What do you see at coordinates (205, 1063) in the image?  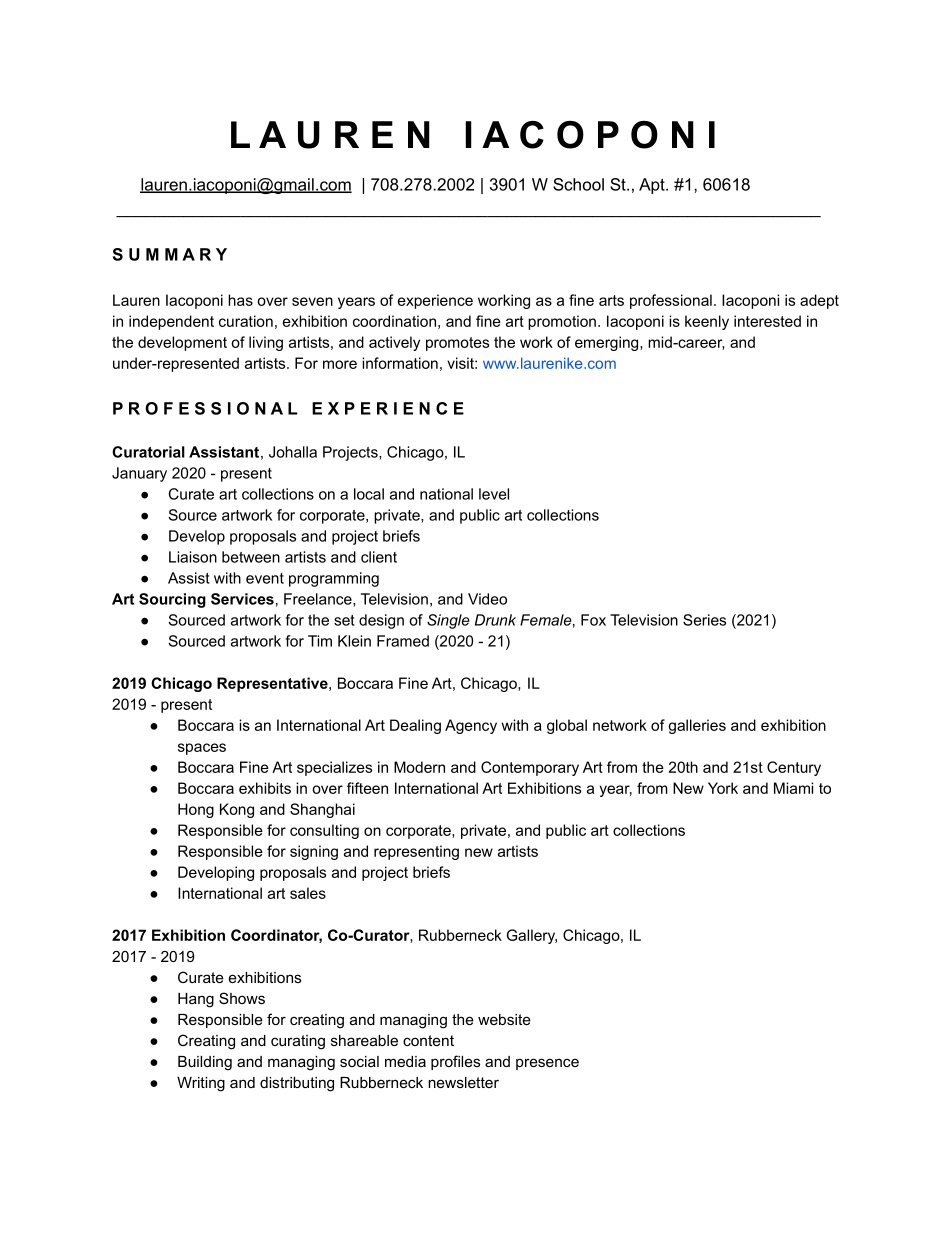 I see `Building` at bounding box center [205, 1063].
